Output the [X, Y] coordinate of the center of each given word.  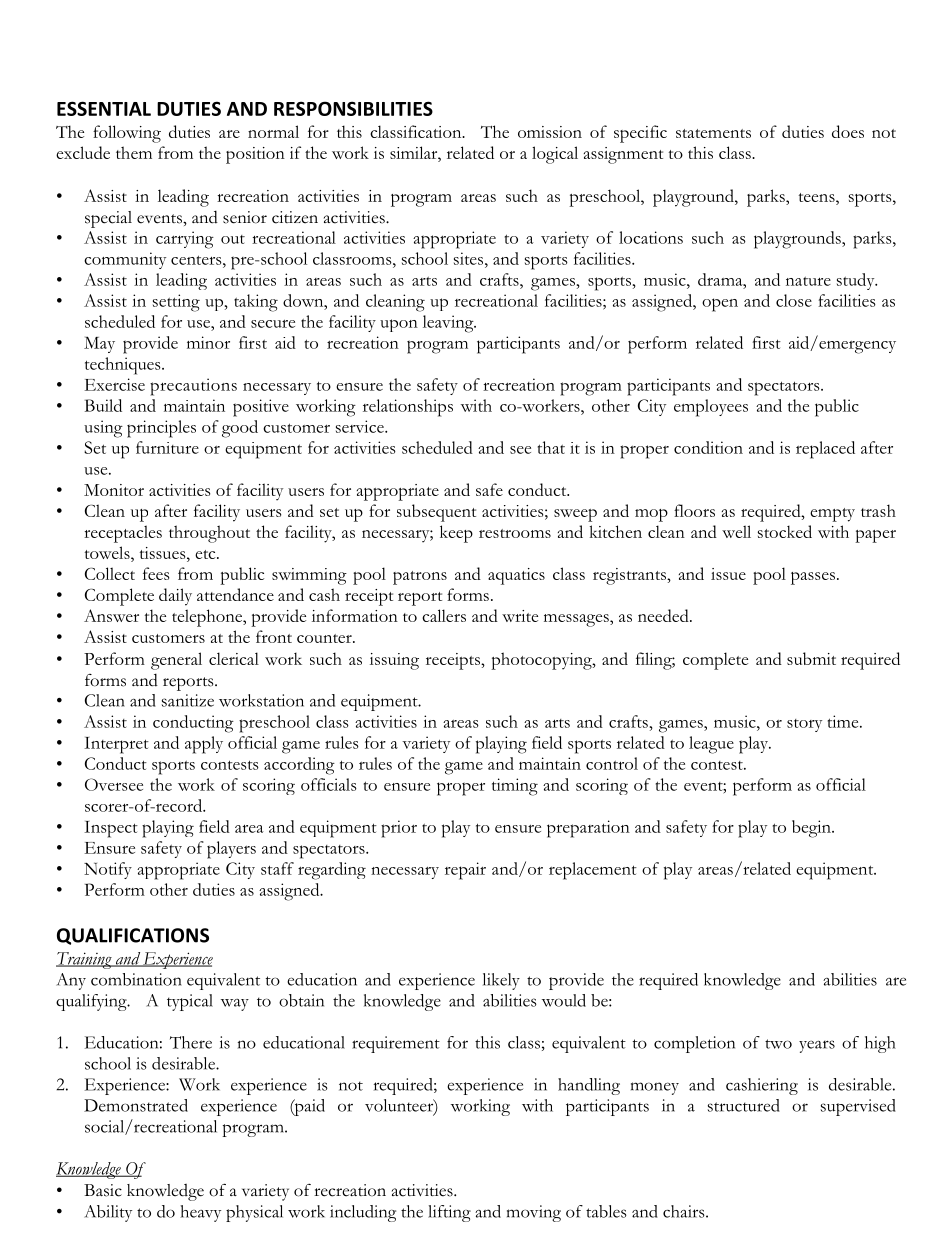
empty [832, 515]
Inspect [111, 829]
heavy [200, 1213]
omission [550, 132]
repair [465, 871]
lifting [449, 1213]
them [134, 152]
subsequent [436, 513]
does [848, 131]
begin [812, 829]
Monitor [114, 490]
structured [744, 1105]
